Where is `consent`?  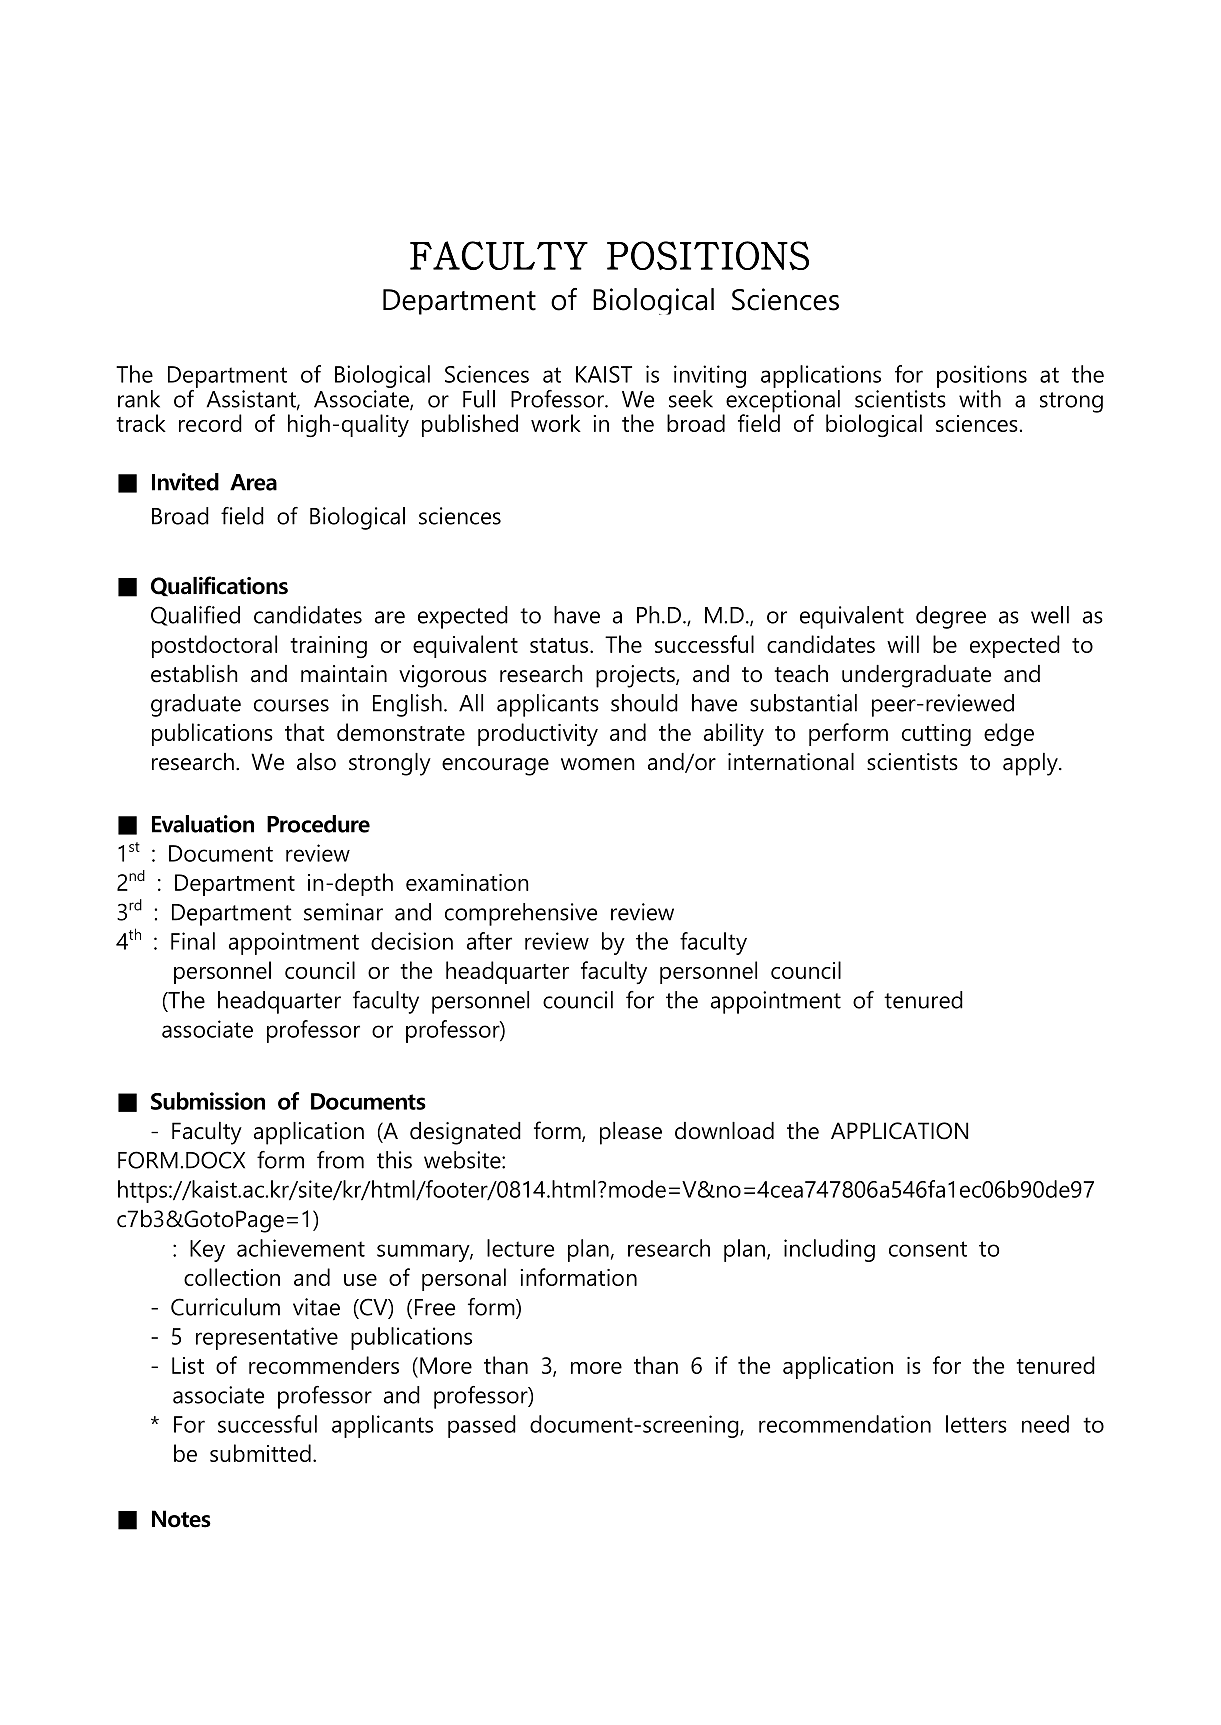
consent is located at coordinates (928, 1249).
